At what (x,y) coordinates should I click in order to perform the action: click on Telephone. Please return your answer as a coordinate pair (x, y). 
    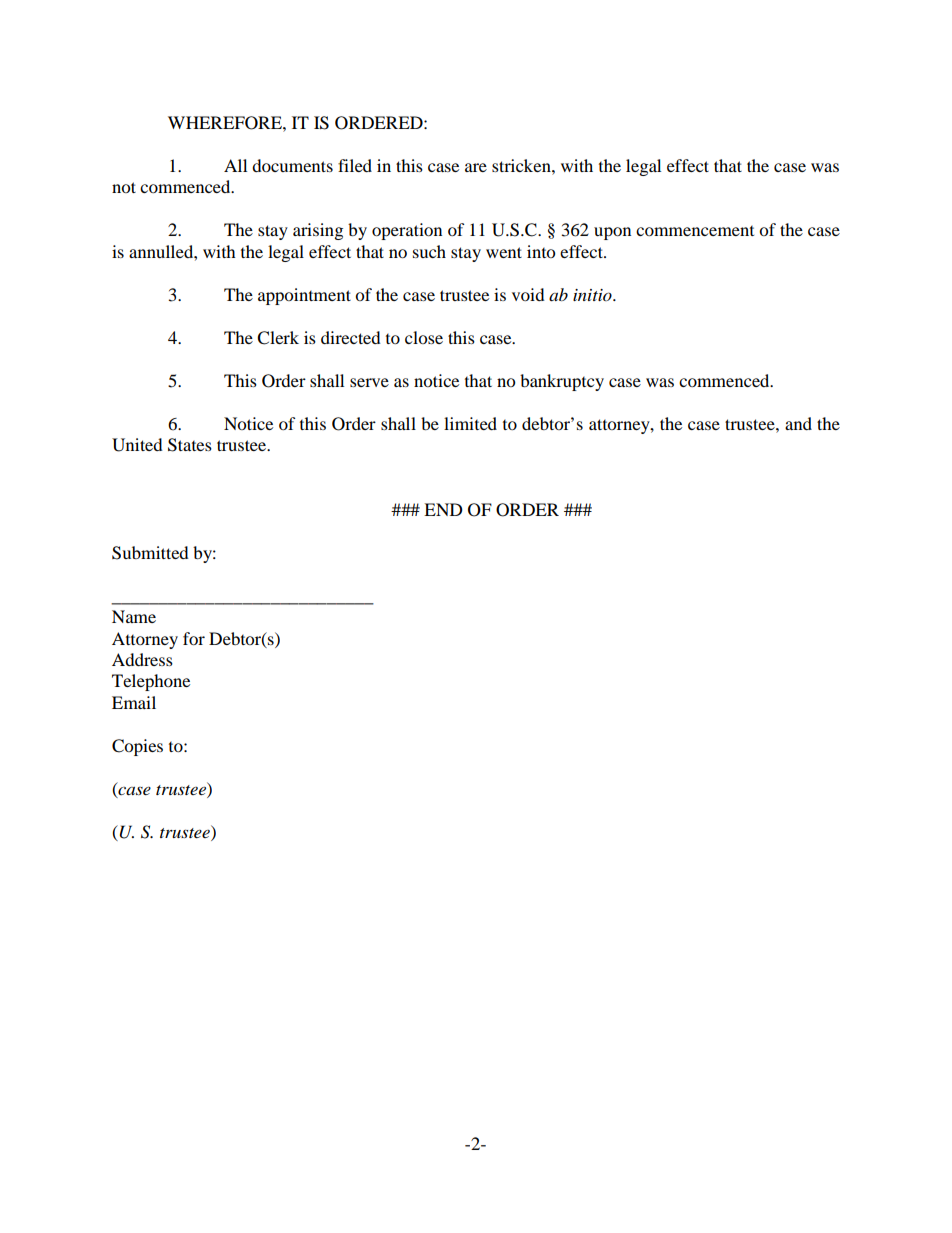
    Looking at the image, I should click on (151, 682).
